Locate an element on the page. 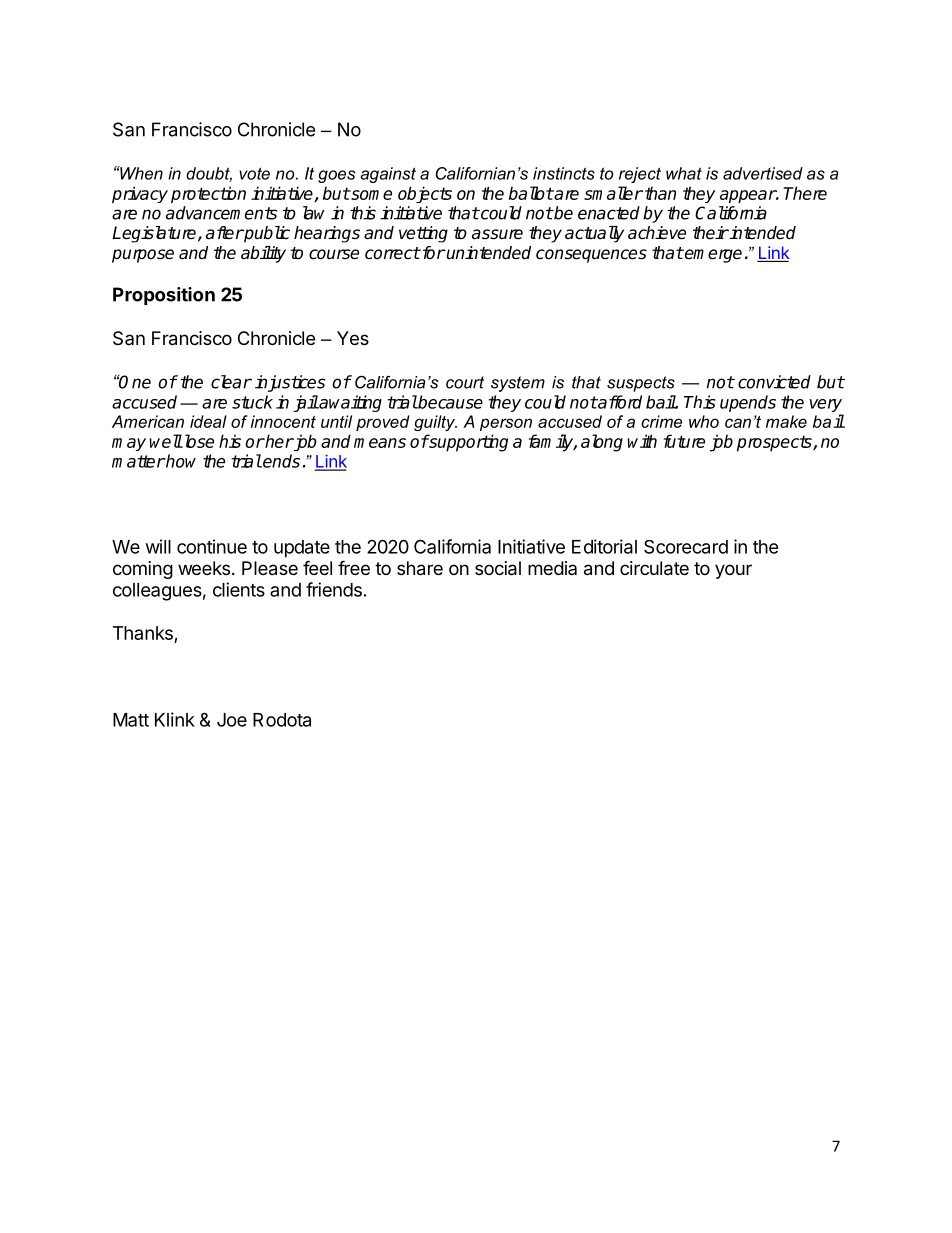 The width and height of the image is (952, 1233). emerge is located at coordinates (712, 256).
